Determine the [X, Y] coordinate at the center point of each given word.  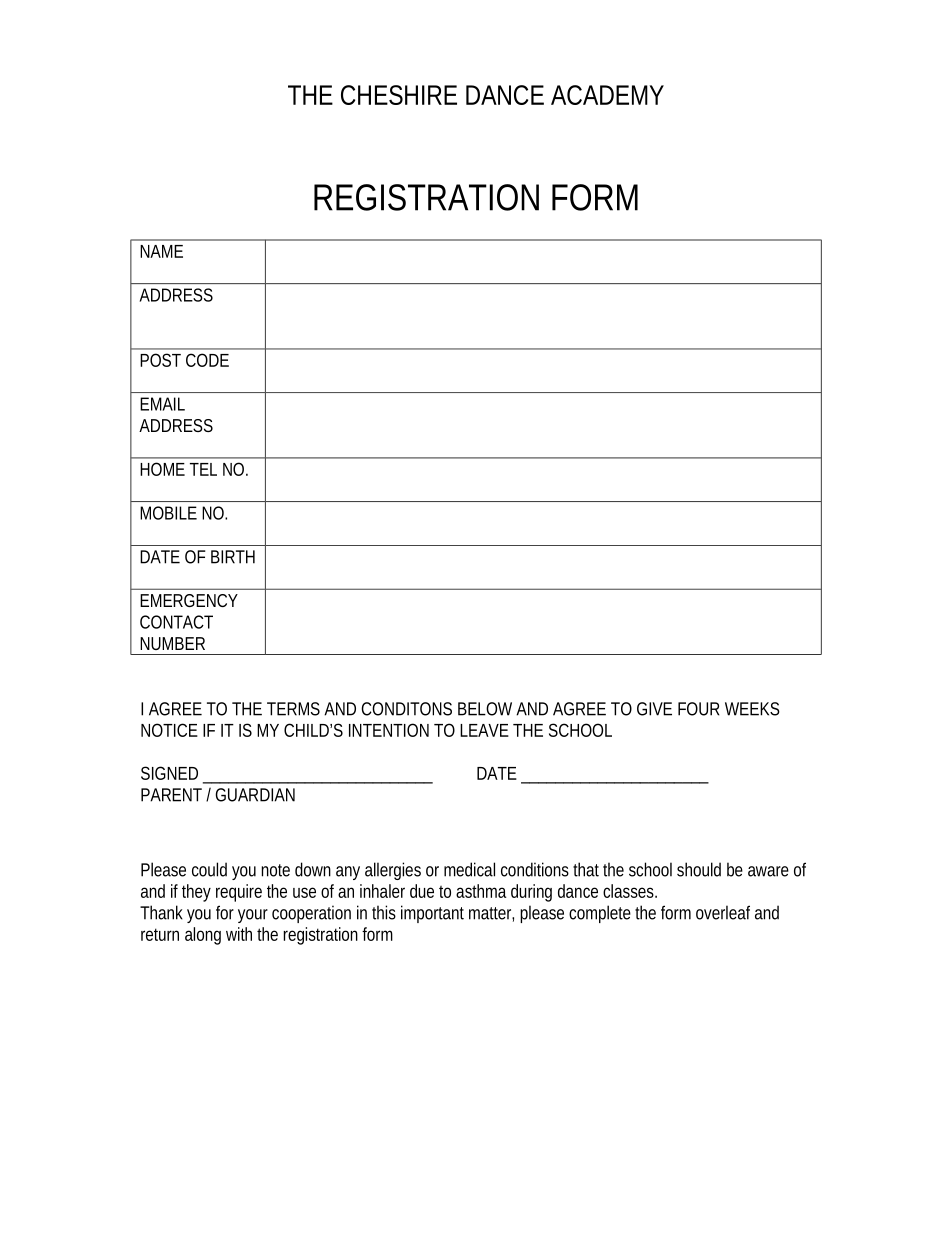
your [253, 916]
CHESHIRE [399, 95]
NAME [161, 251]
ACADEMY [607, 95]
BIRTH [233, 557]
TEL [203, 469]
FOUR [699, 709]
